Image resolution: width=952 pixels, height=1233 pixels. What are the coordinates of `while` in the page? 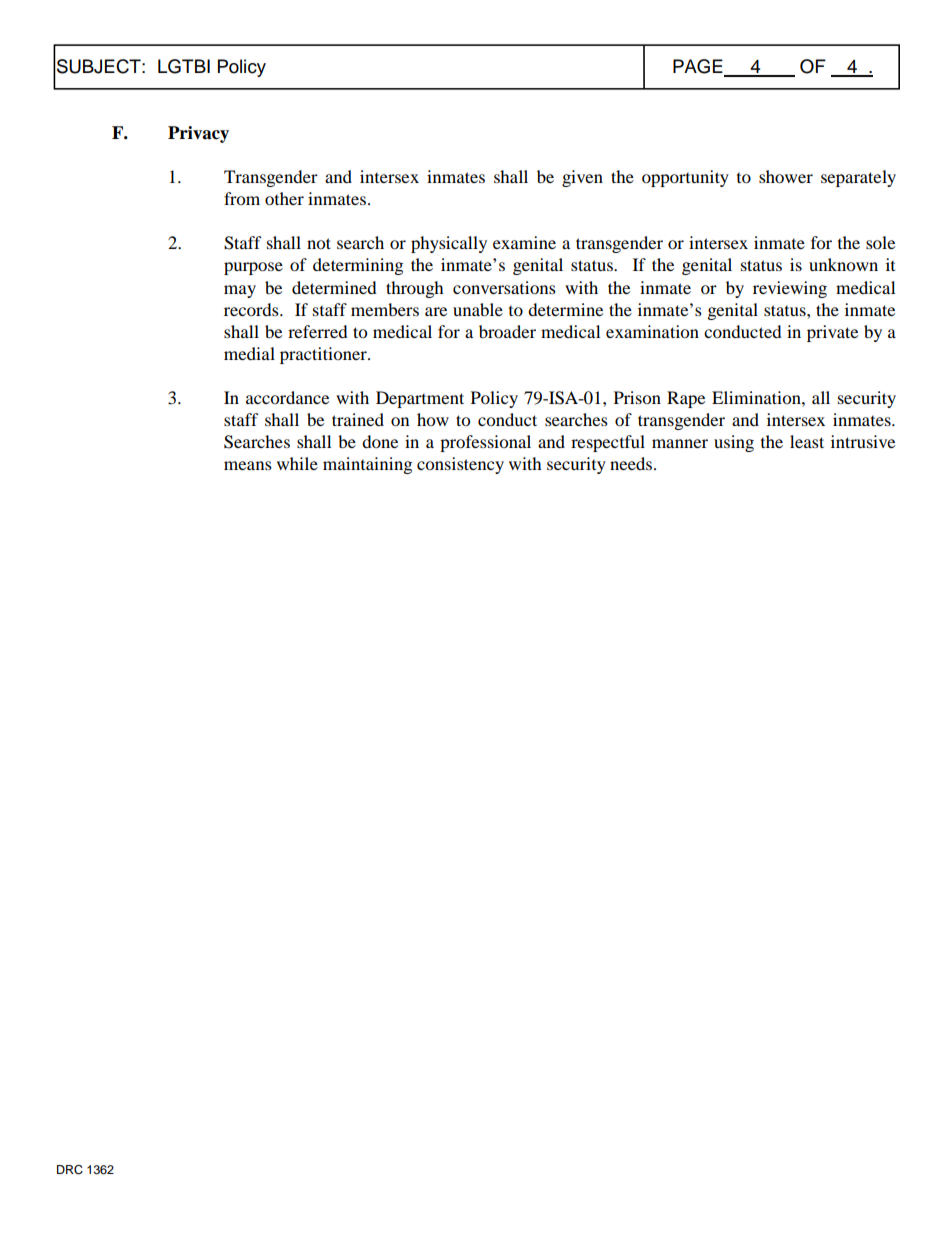 It's located at (297, 463).
